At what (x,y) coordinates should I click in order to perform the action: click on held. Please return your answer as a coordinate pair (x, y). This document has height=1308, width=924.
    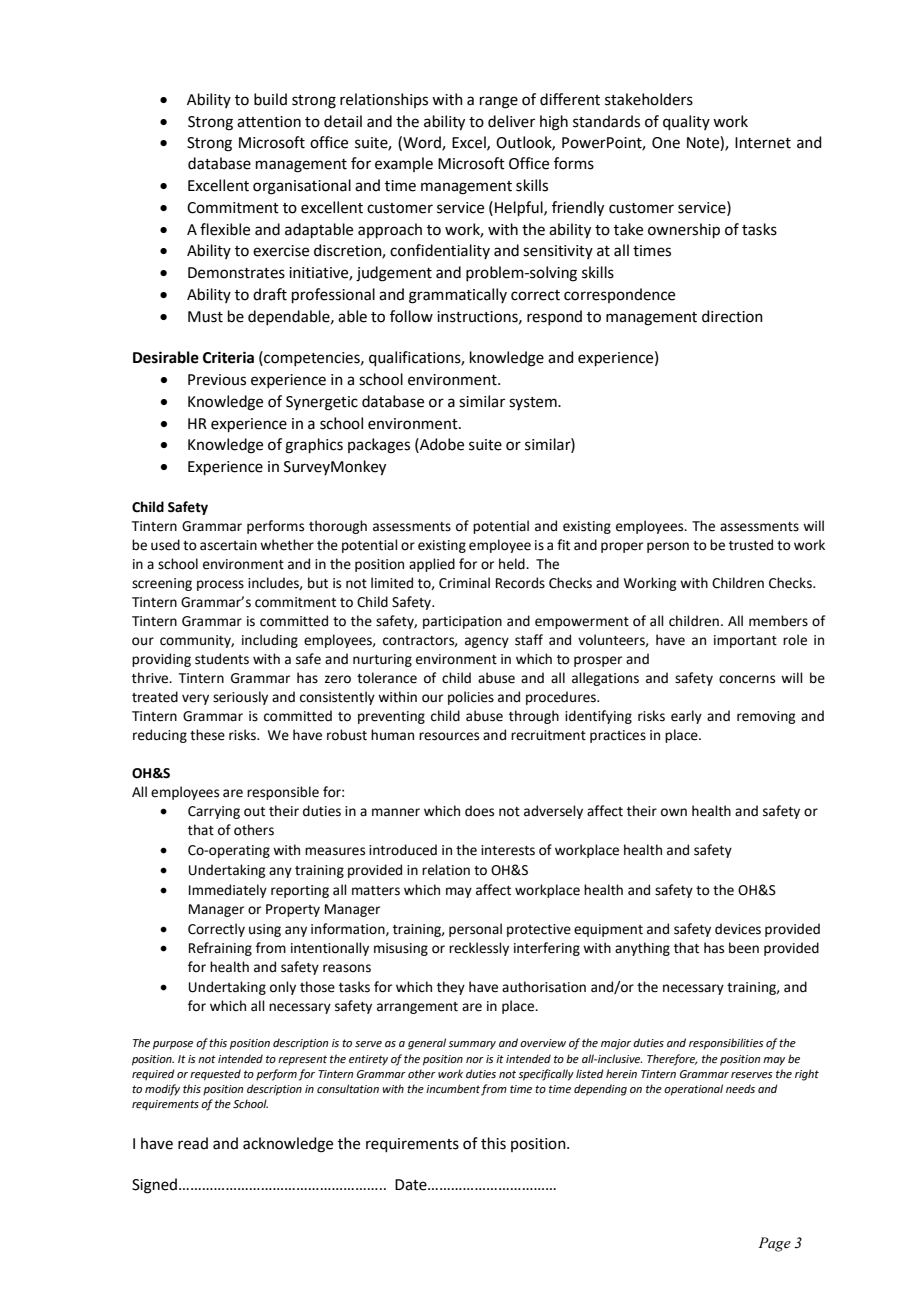
    Looking at the image, I should click on (513, 564).
